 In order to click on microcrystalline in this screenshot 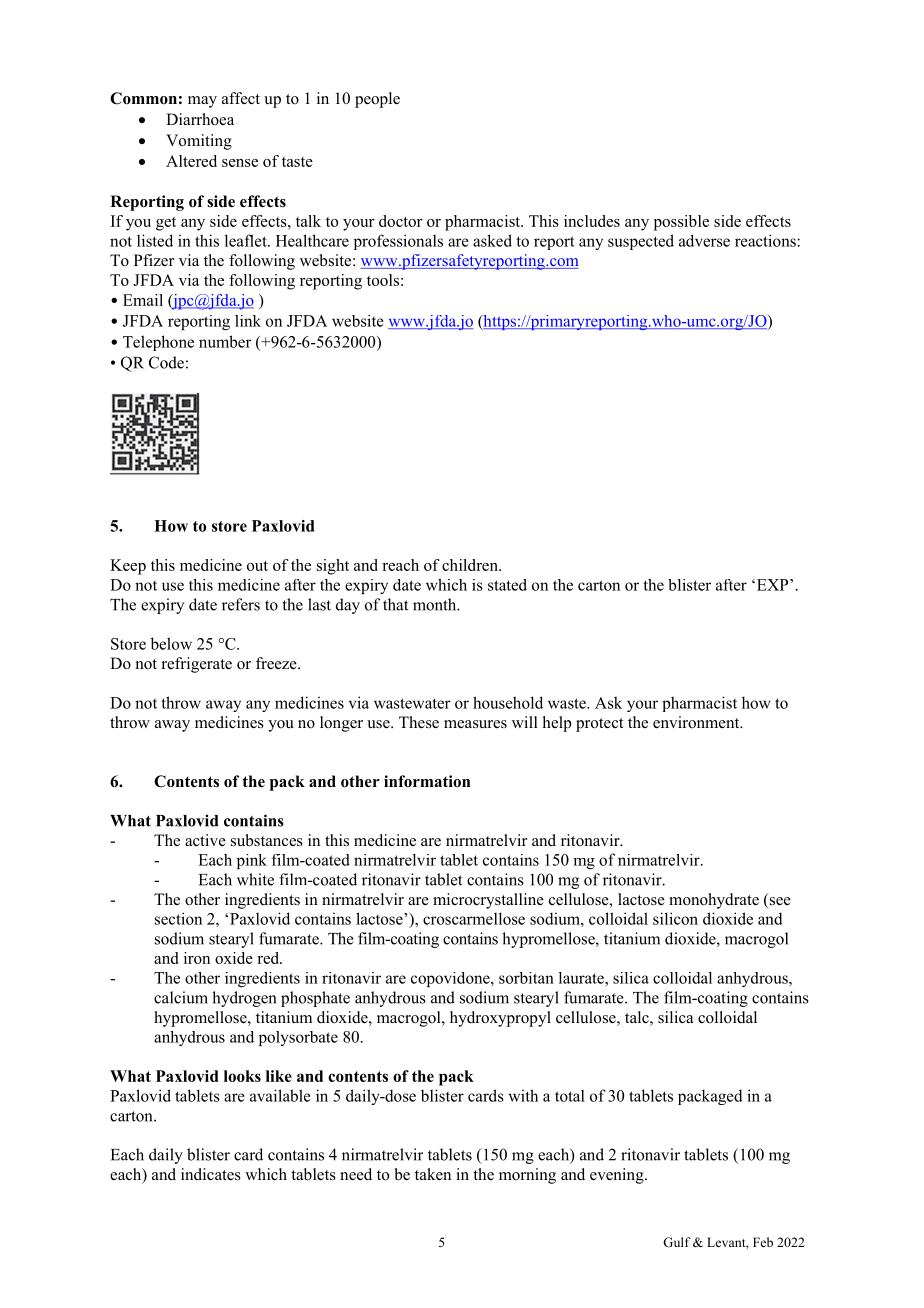, I will do `click(488, 901)`.
